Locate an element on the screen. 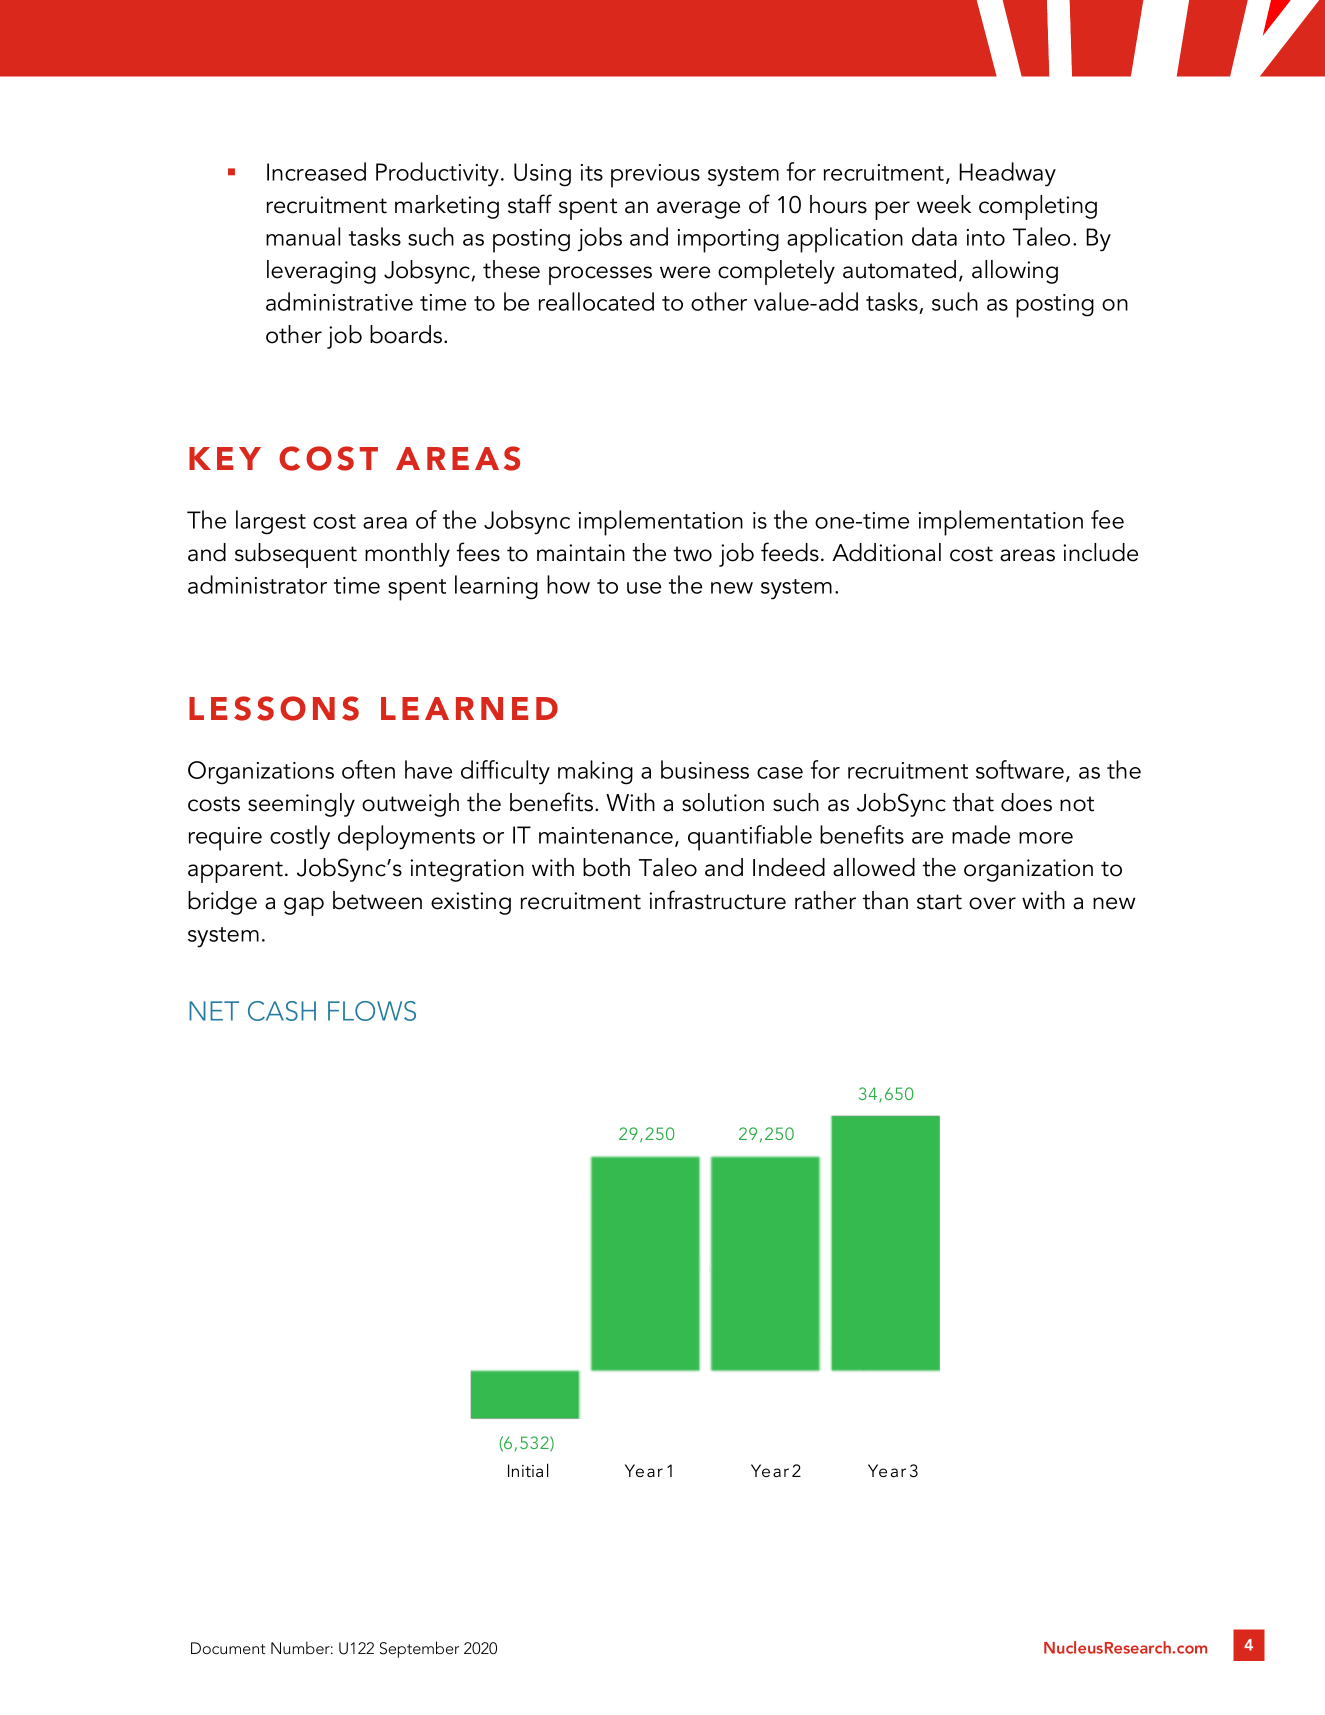  into is located at coordinates (986, 237).
